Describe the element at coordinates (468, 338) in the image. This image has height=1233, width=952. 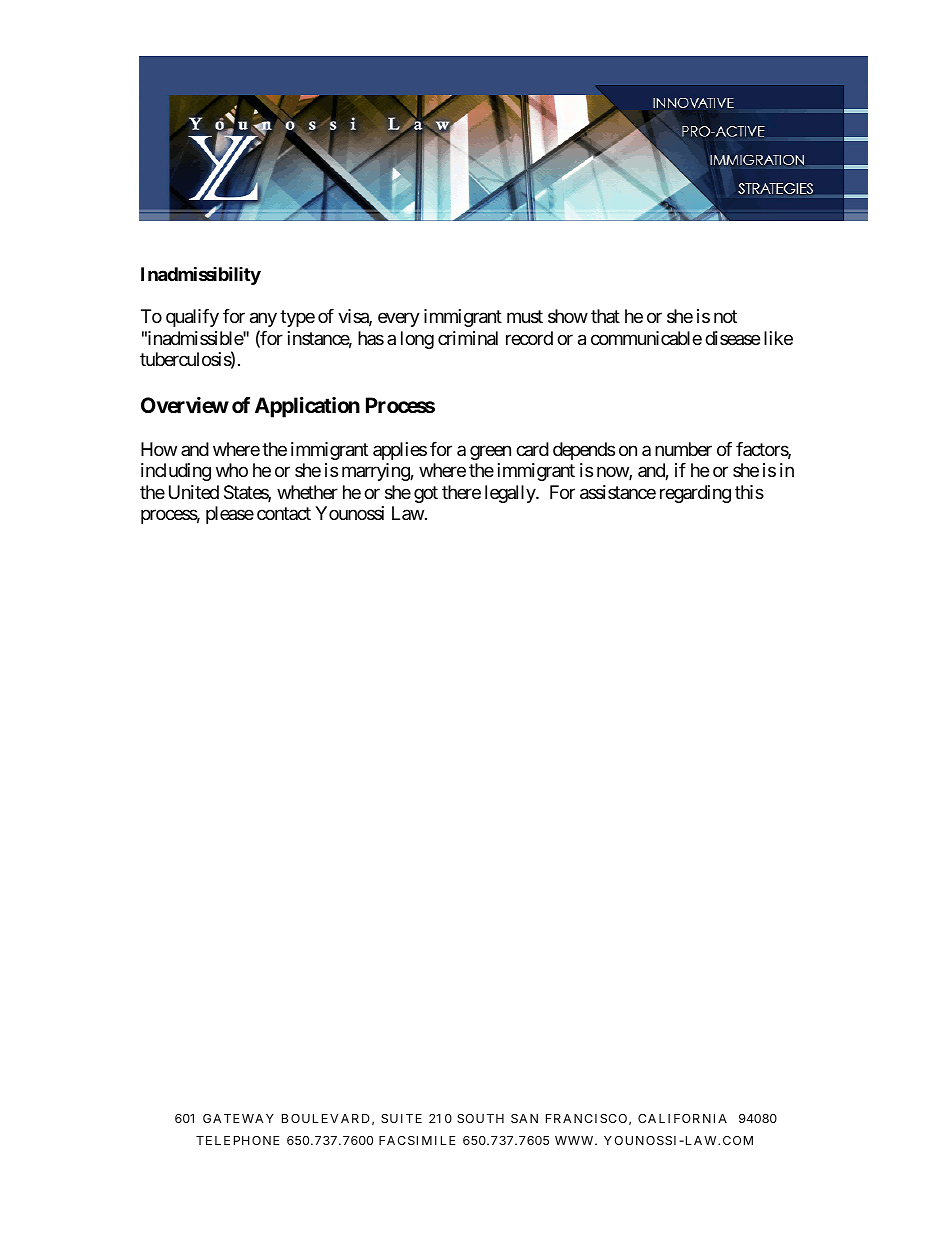
I see `criminal` at that location.
